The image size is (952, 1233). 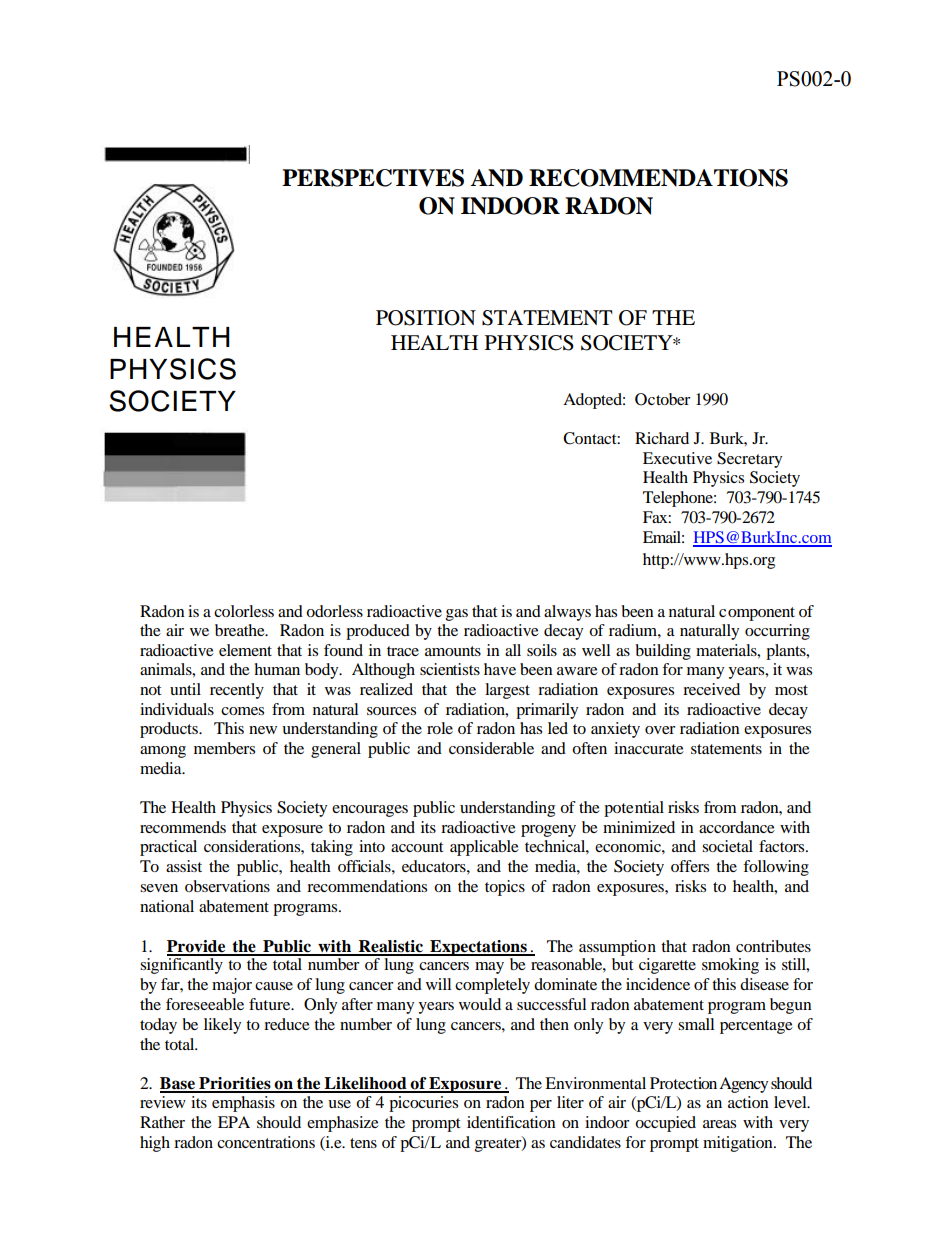 What do you see at coordinates (663, 399) in the screenshot?
I see `October` at bounding box center [663, 399].
